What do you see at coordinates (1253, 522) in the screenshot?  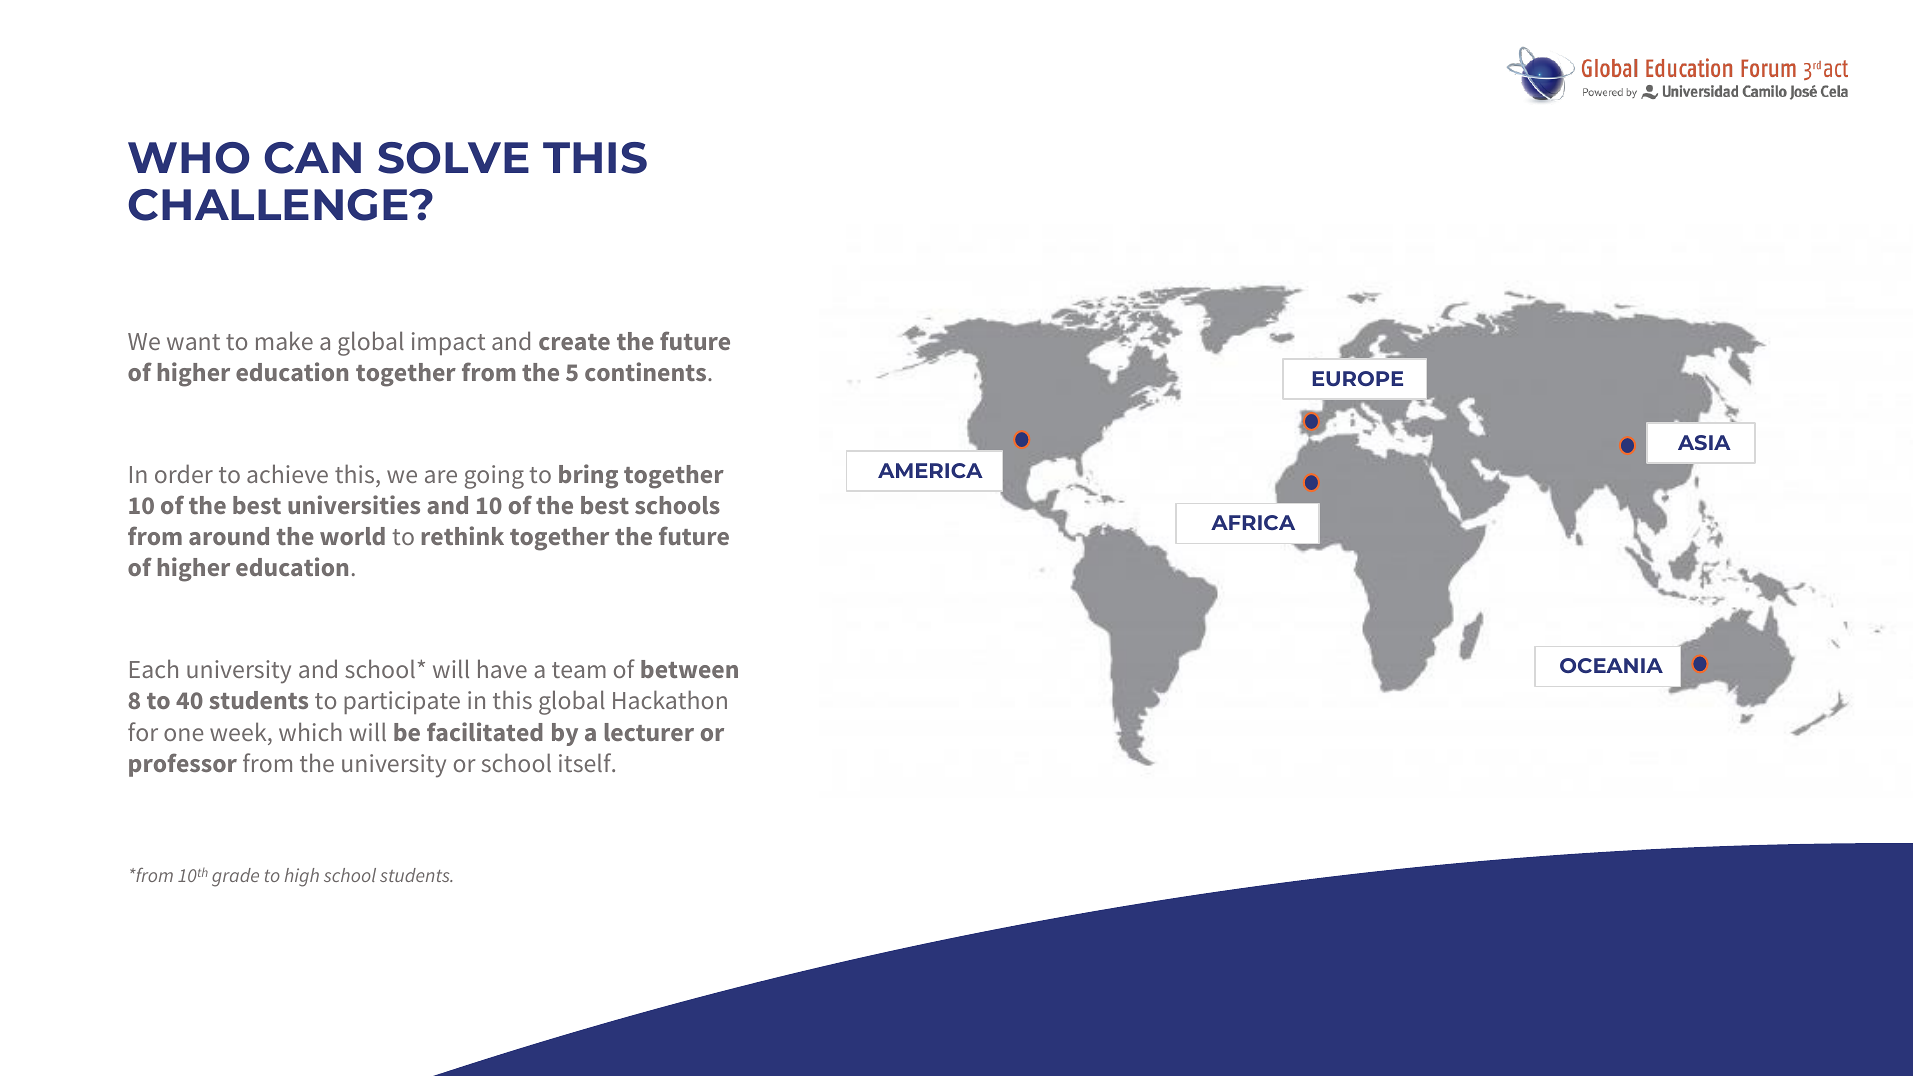 I see `AFRICA` at bounding box center [1253, 522].
